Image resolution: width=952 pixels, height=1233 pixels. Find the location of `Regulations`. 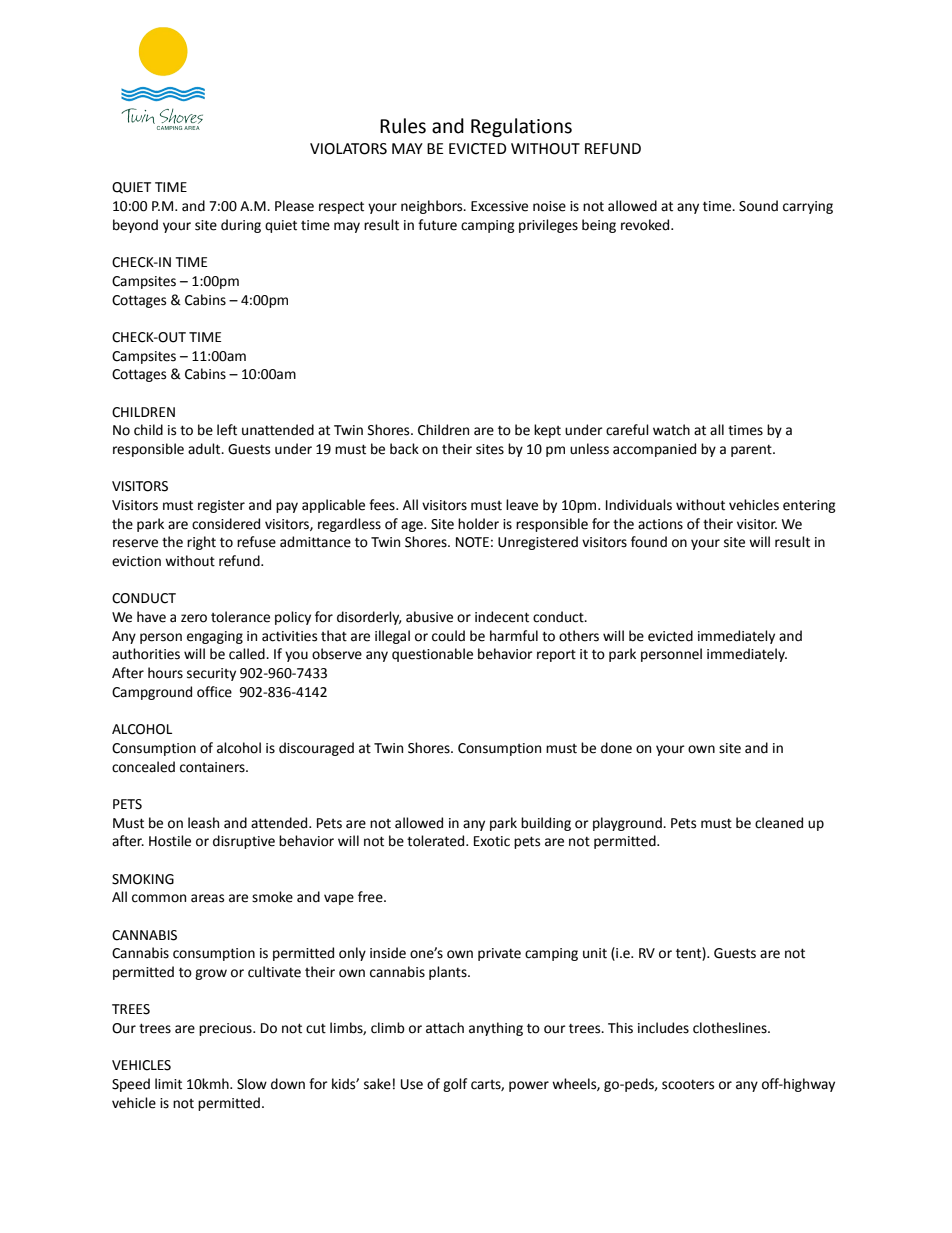

Regulations is located at coordinates (521, 127).
